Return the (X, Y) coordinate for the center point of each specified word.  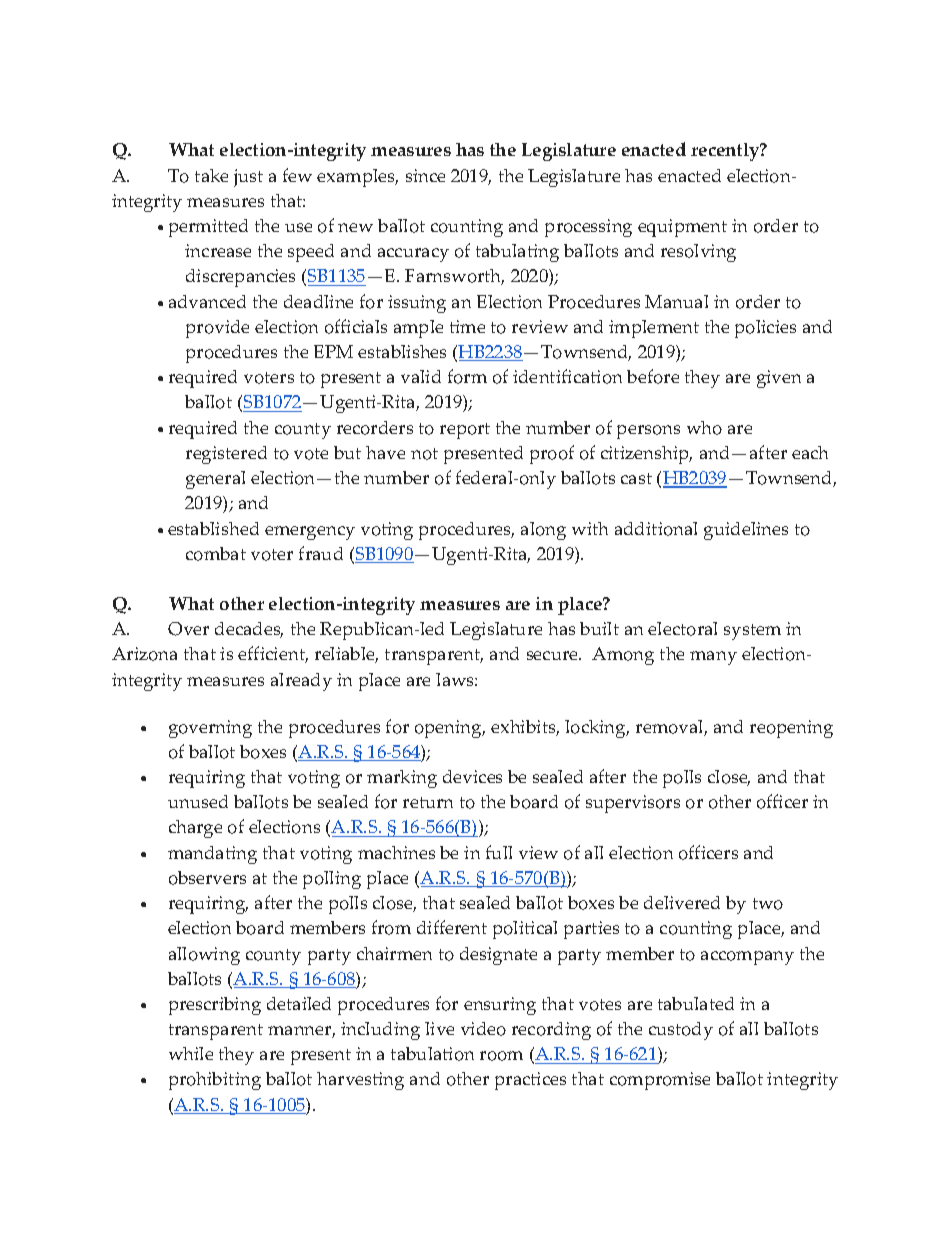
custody (681, 1031)
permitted (208, 228)
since (425, 175)
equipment (682, 228)
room (501, 1056)
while (191, 1053)
